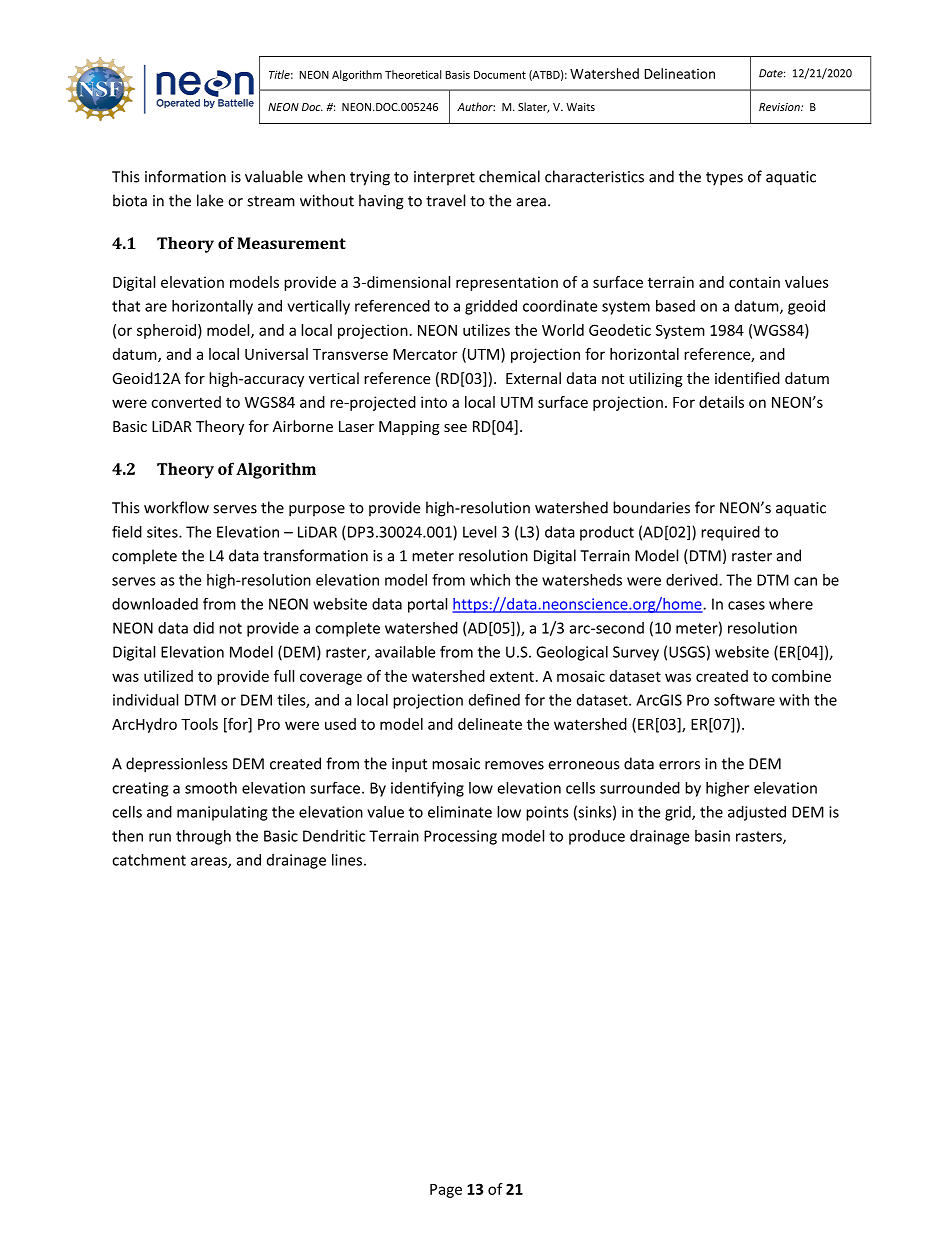  What do you see at coordinates (446, 1191) in the page?
I see `Page` at bounding box center [446, 1191].
